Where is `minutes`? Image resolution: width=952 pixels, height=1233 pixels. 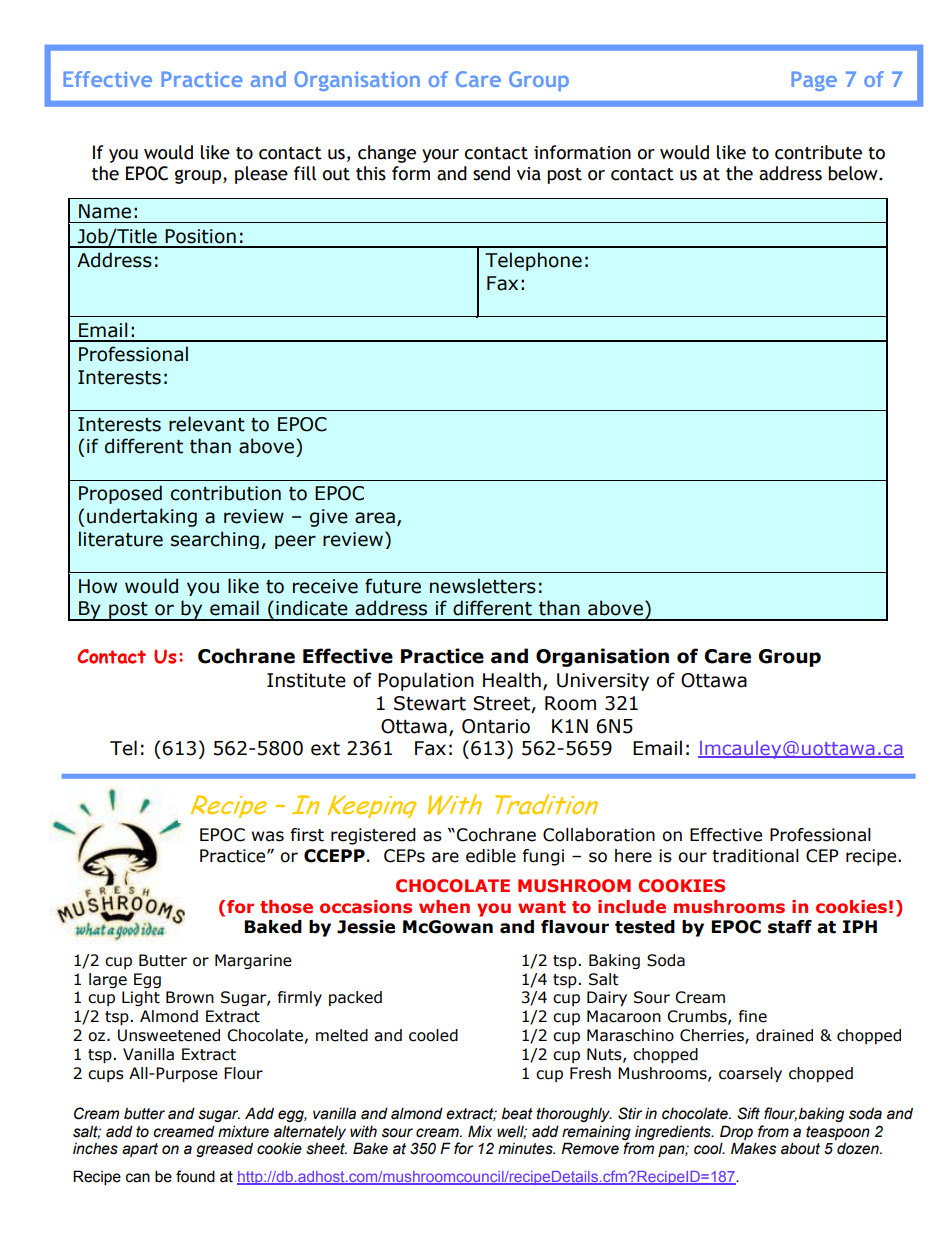 minutes is located at coordinates (526, 1148).
